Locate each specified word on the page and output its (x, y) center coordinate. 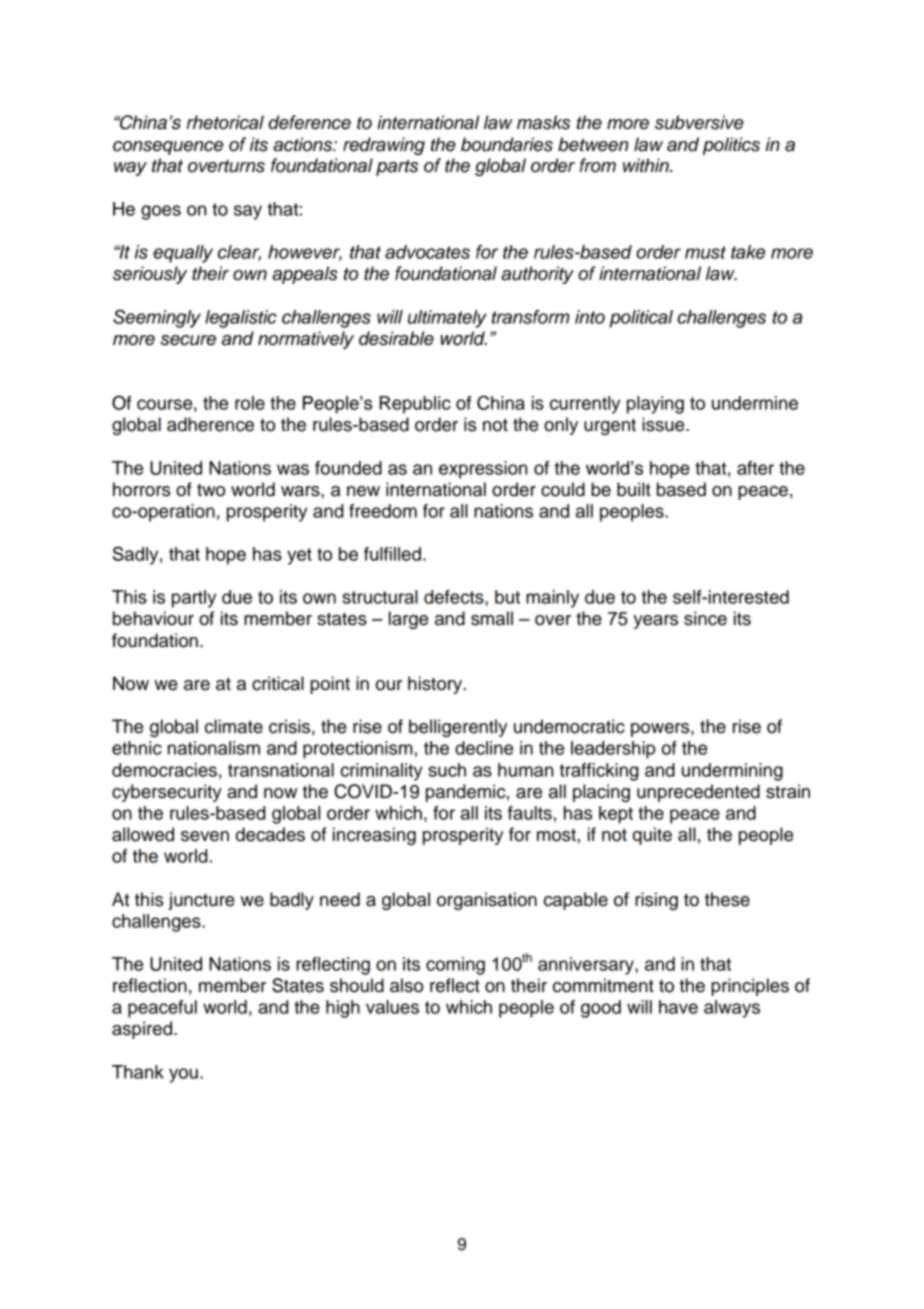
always (732, 1009)
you (183, 1075)
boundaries (507, 144)
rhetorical (225, 122)
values (392, 1007)
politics (731, 146)
